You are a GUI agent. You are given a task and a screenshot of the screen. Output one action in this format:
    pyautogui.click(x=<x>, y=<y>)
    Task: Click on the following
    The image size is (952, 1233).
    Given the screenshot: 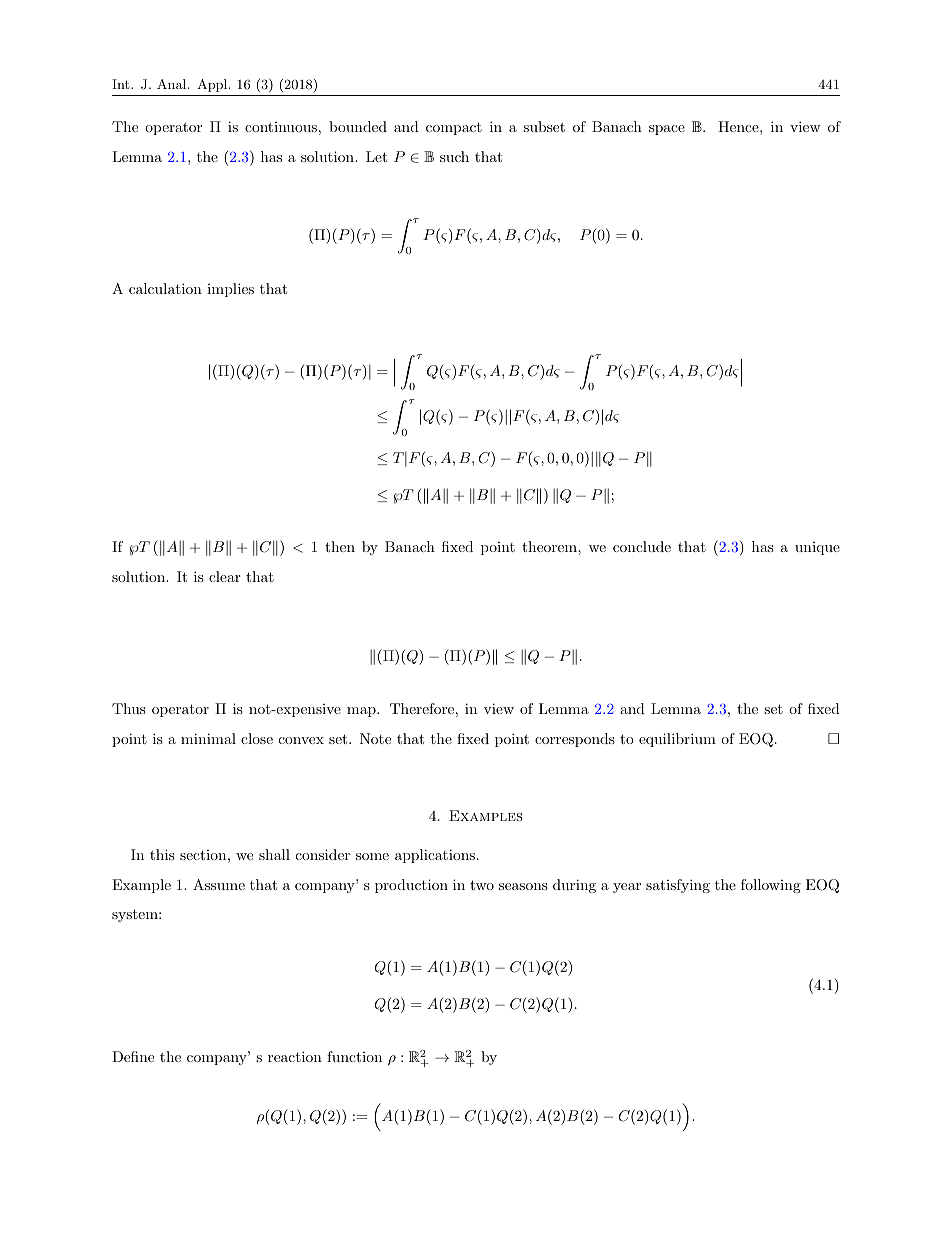 What is the action you would take?
    pyautogui.click(x=771, y=886)
